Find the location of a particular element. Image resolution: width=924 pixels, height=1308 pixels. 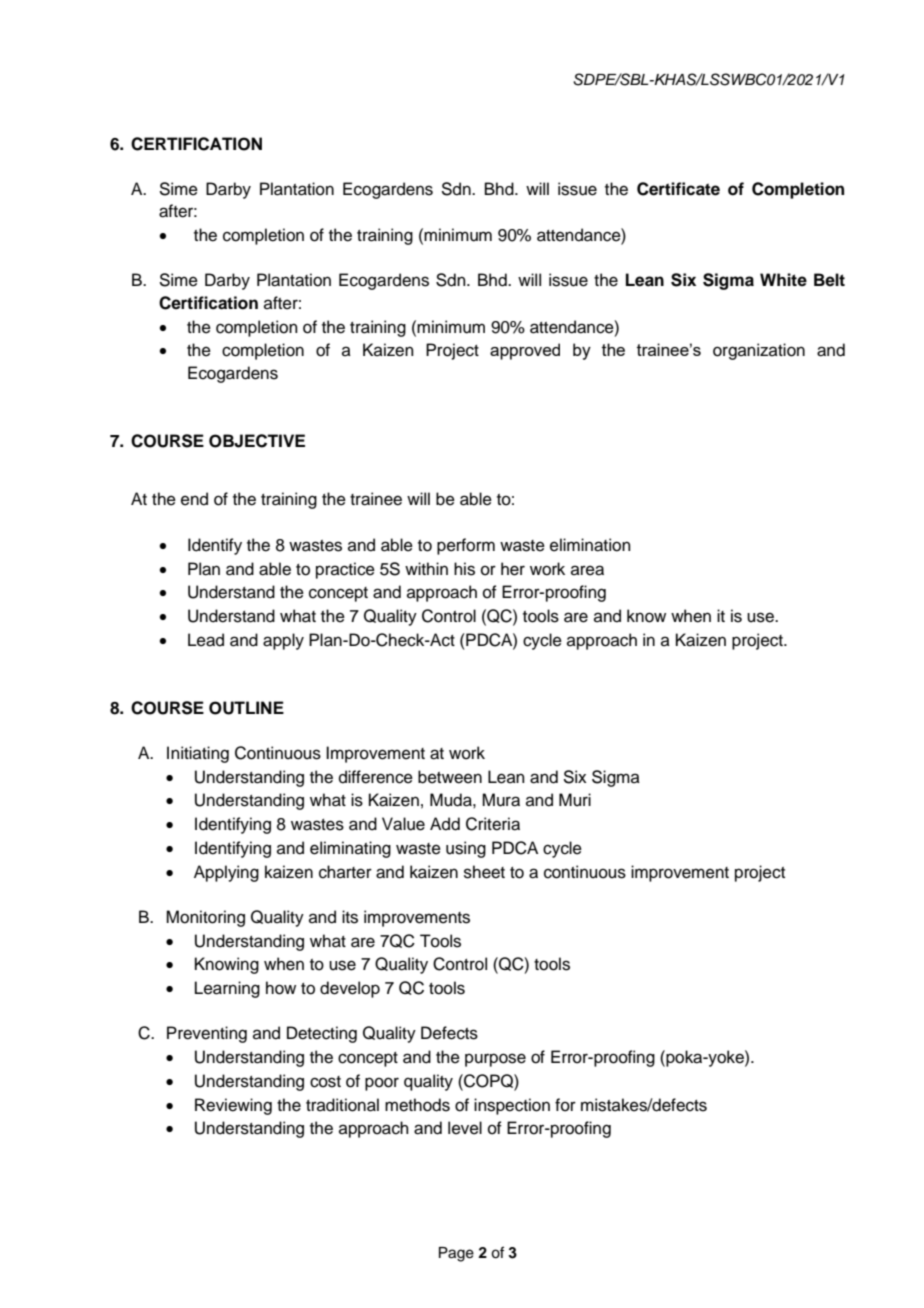

White is located at coordinates (783, 280).
